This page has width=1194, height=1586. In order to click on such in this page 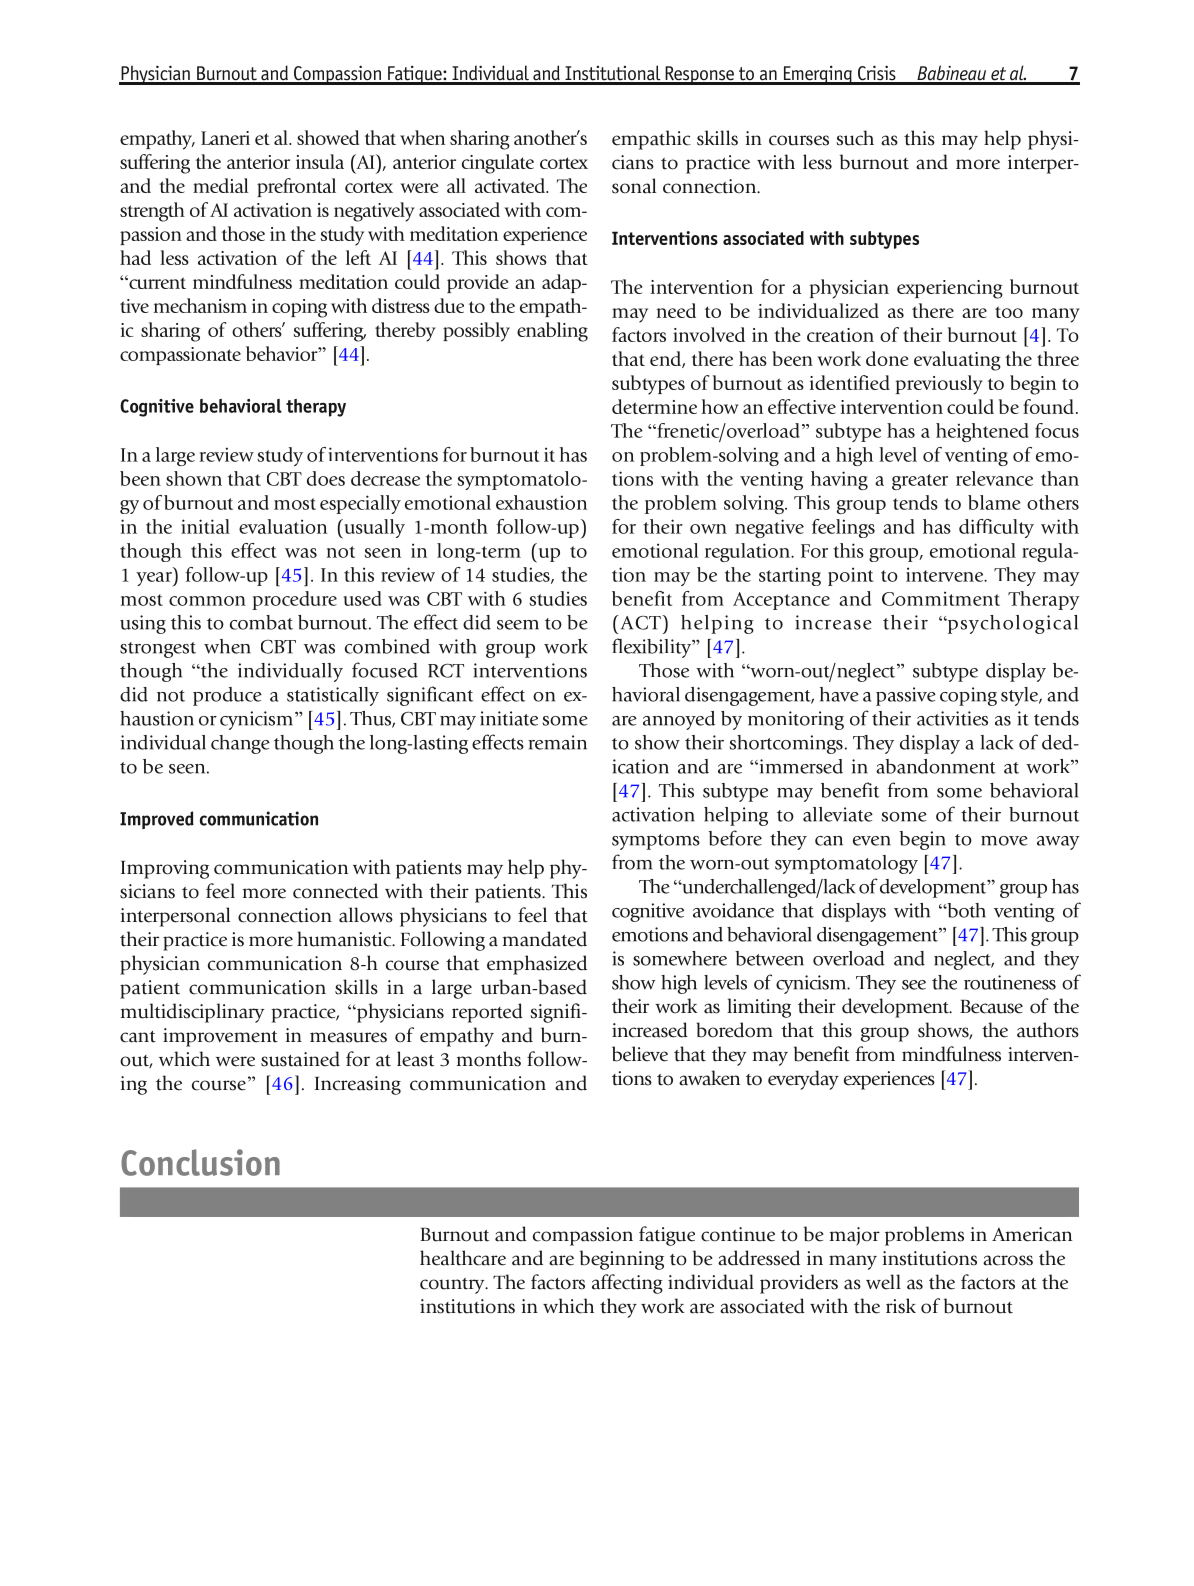, I will do `click(855, 138)`.
